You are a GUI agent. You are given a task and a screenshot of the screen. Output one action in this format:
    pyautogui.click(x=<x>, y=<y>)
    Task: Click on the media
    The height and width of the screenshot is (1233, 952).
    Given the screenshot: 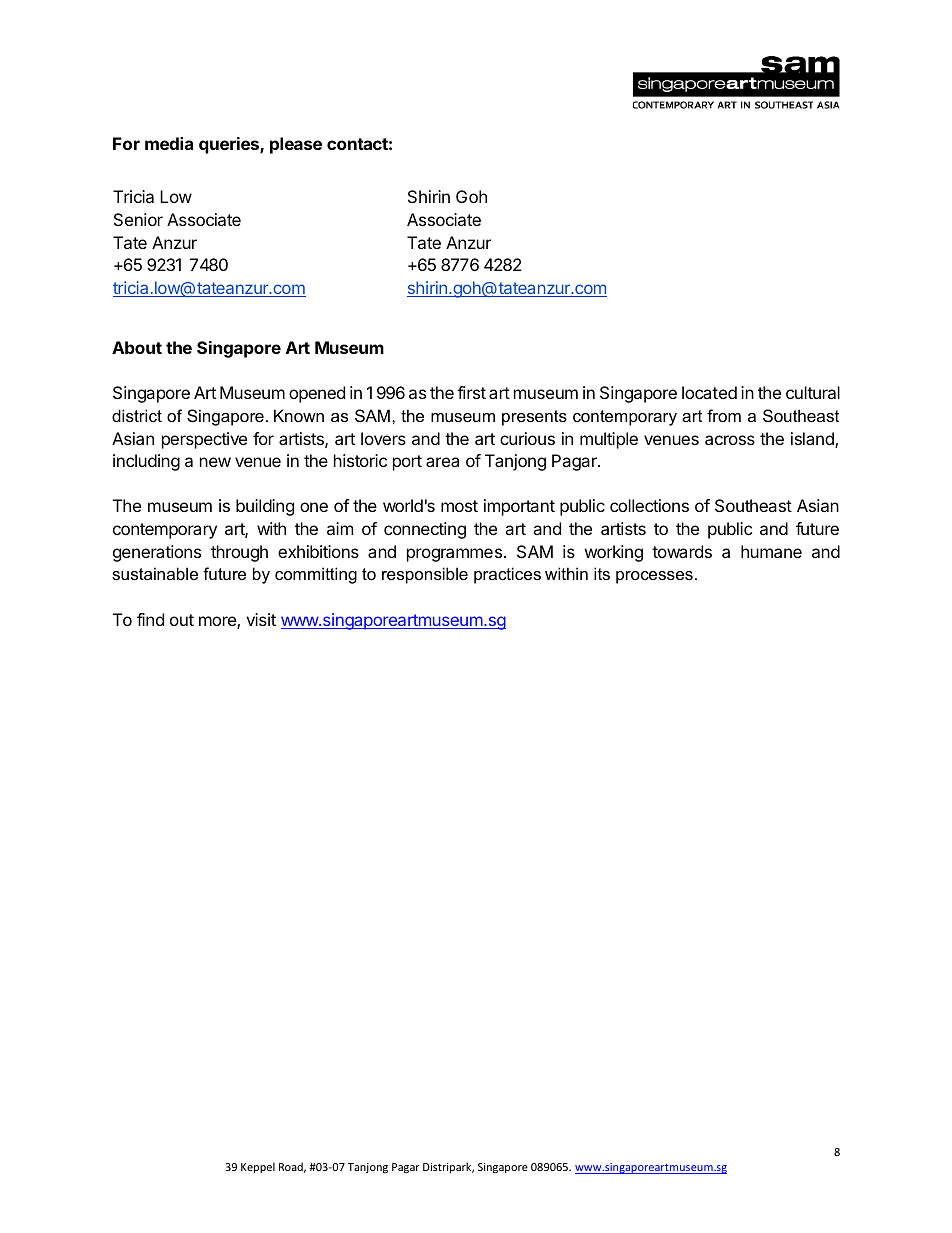 What is the action you would take?
    pyautogui.click(x=169, y=143)
